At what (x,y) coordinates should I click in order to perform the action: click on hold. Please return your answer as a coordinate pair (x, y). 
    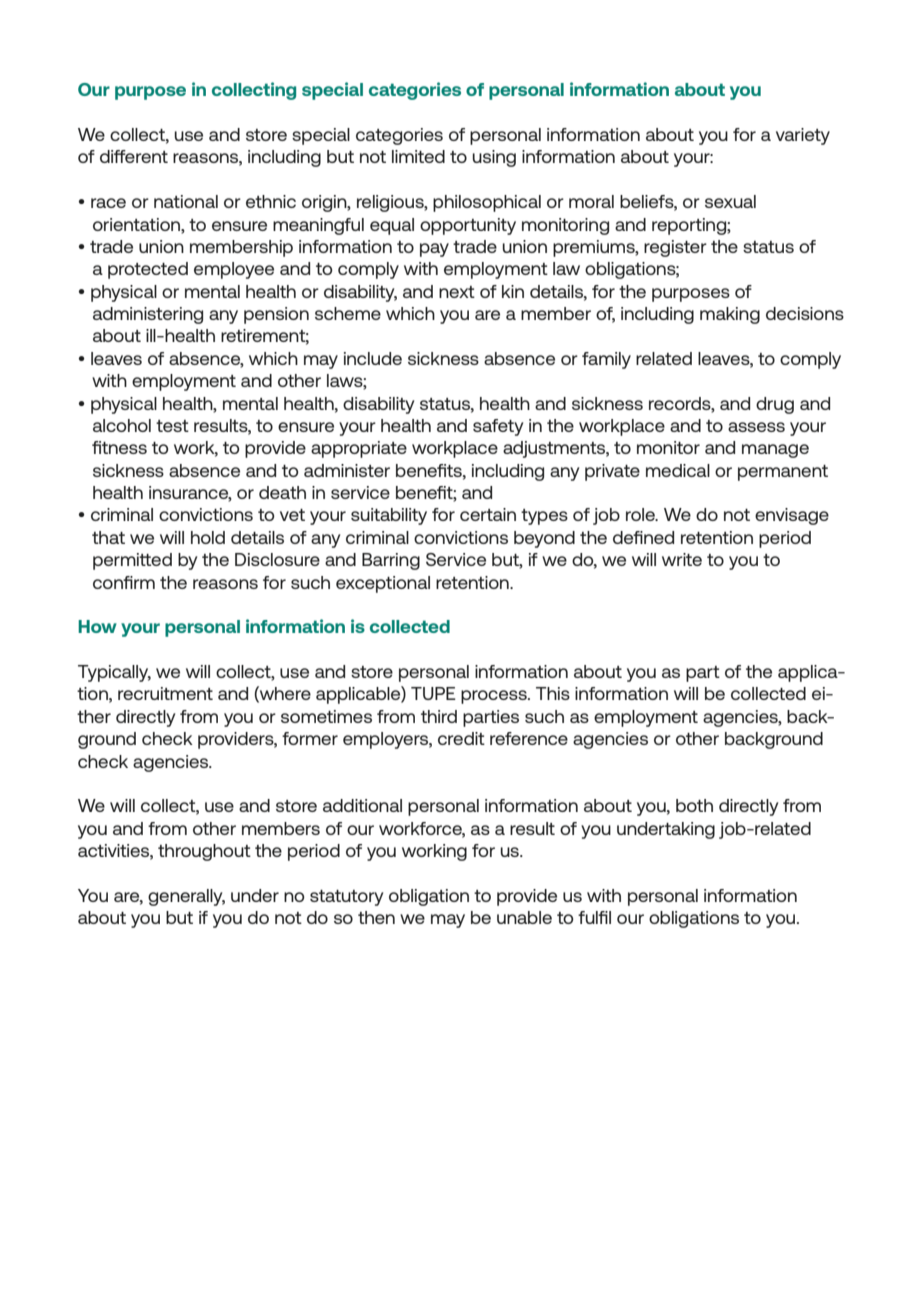
    Looking at the image, I should click on (208, 537).
